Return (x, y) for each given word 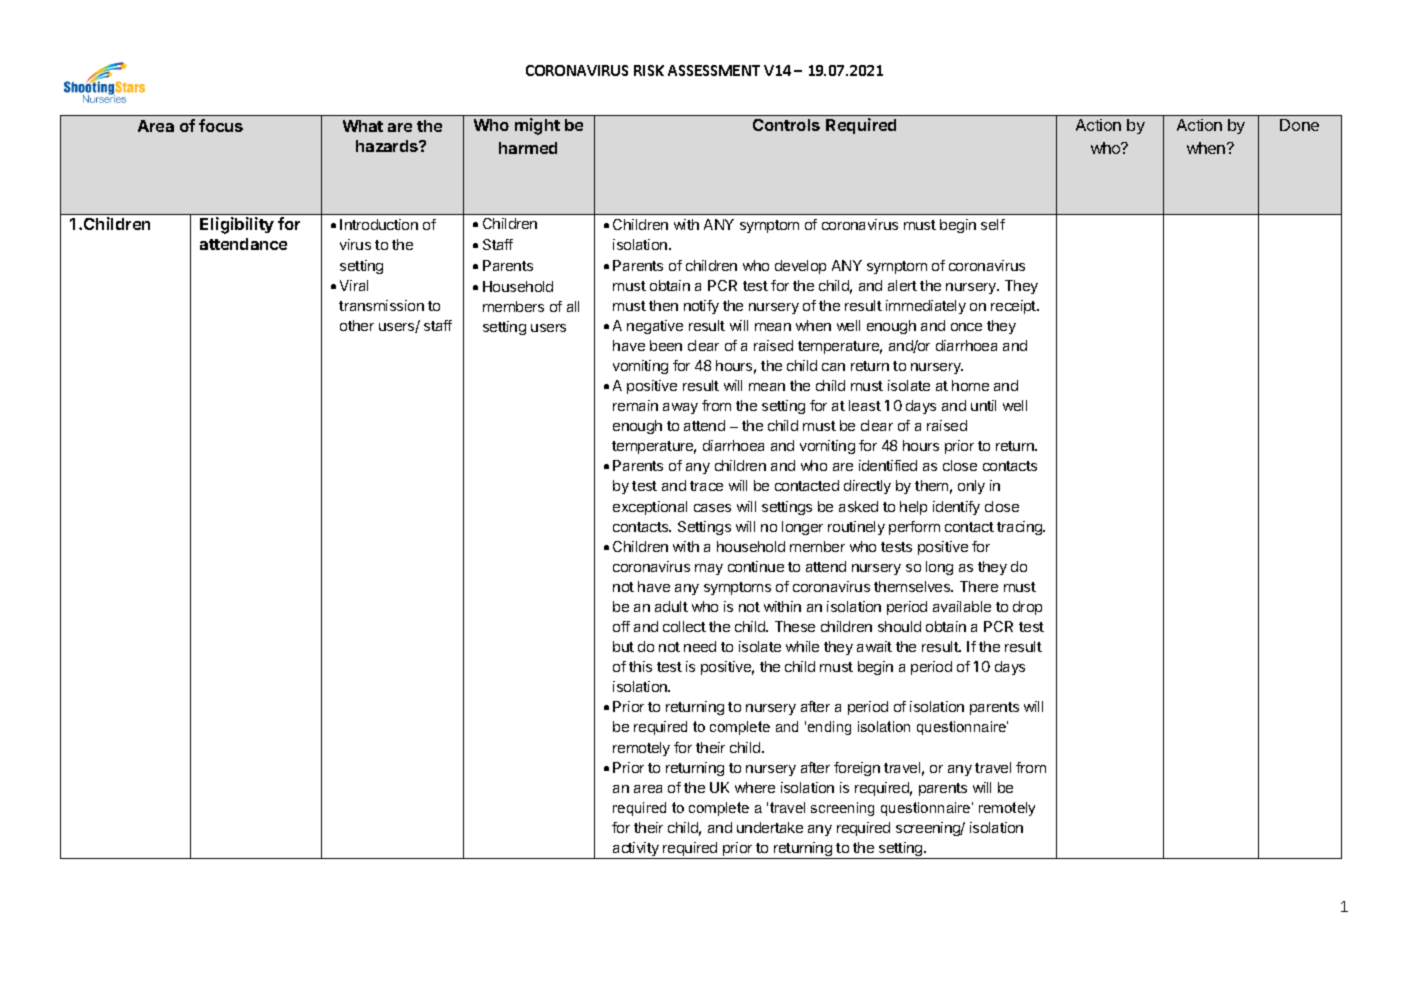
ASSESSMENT (714, 70)
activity (636, 850)
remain (635, 405)
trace (706, 486)
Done (1299, 125)
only (971, 487)
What (363, 126)
